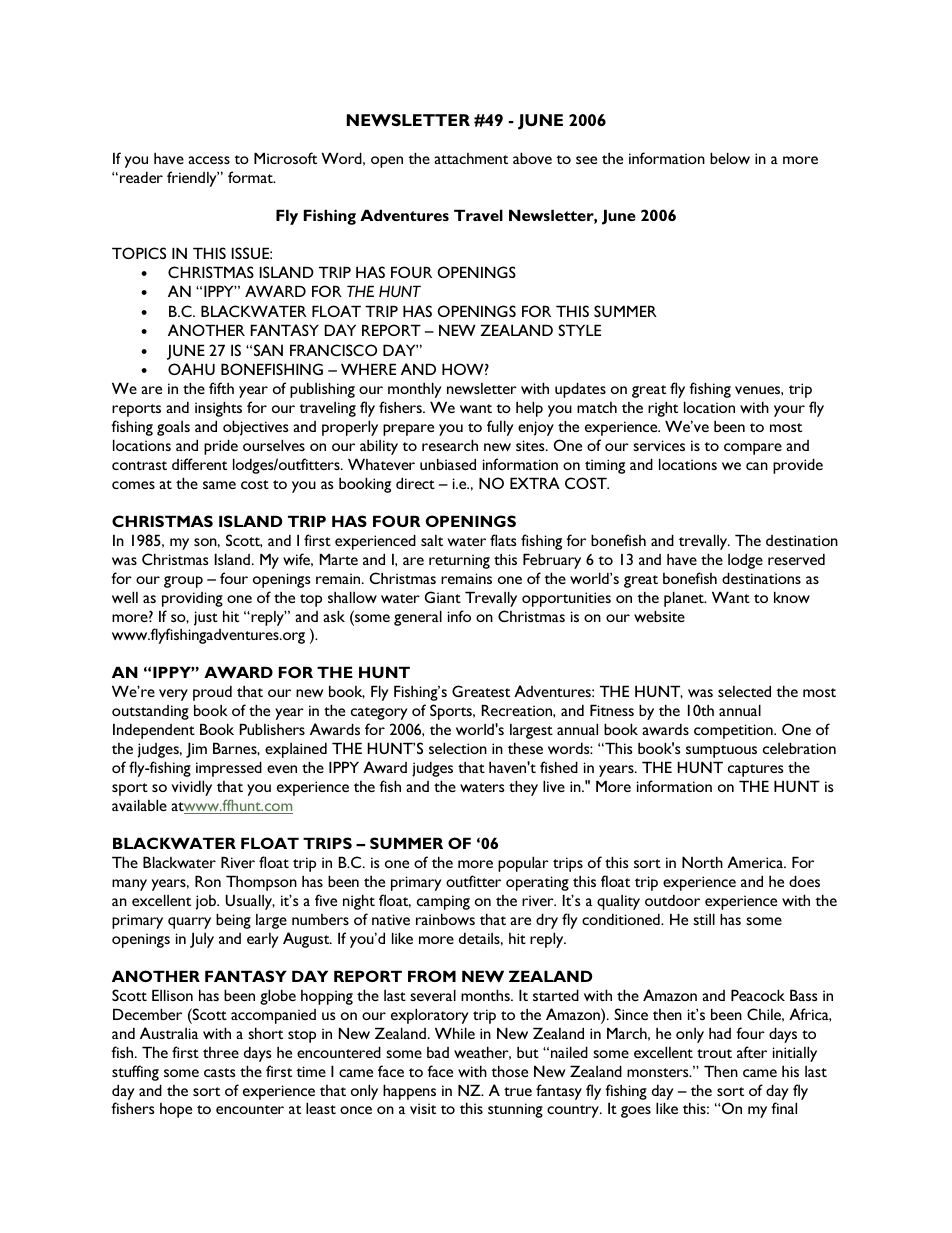  I want to click on friendly, so click(193, 179).
